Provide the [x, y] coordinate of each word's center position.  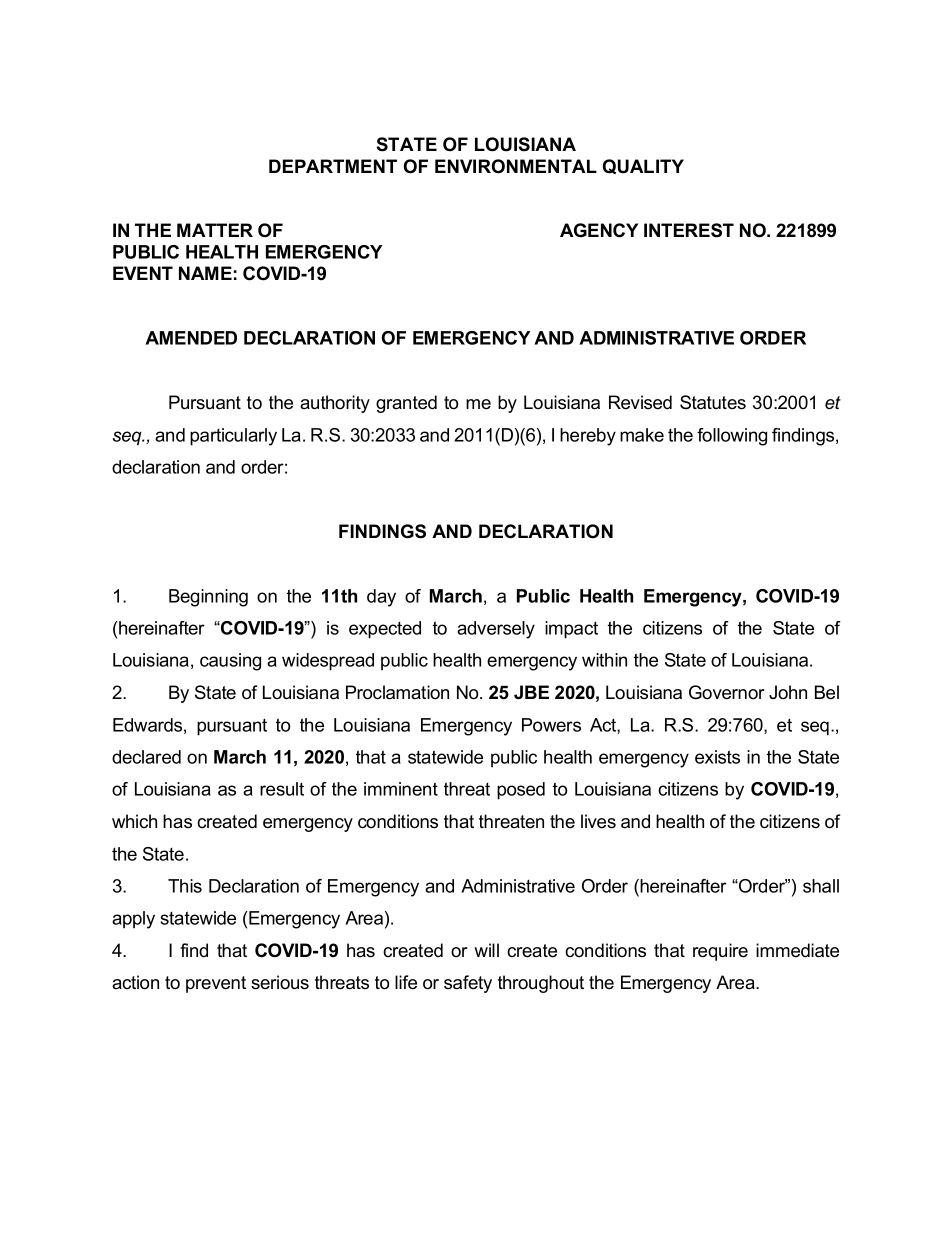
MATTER [215, 230]
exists [717, 757]
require [720, 952]
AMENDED [191, 338]
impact [571, 630]
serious [280, 982]
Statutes [713, 402]
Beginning [208, 598]
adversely [496, 630]
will [486, 950]
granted [406, 404]
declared [146, 757]
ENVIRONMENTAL [516, 166]
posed [521, 791]
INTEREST [689, 230]
